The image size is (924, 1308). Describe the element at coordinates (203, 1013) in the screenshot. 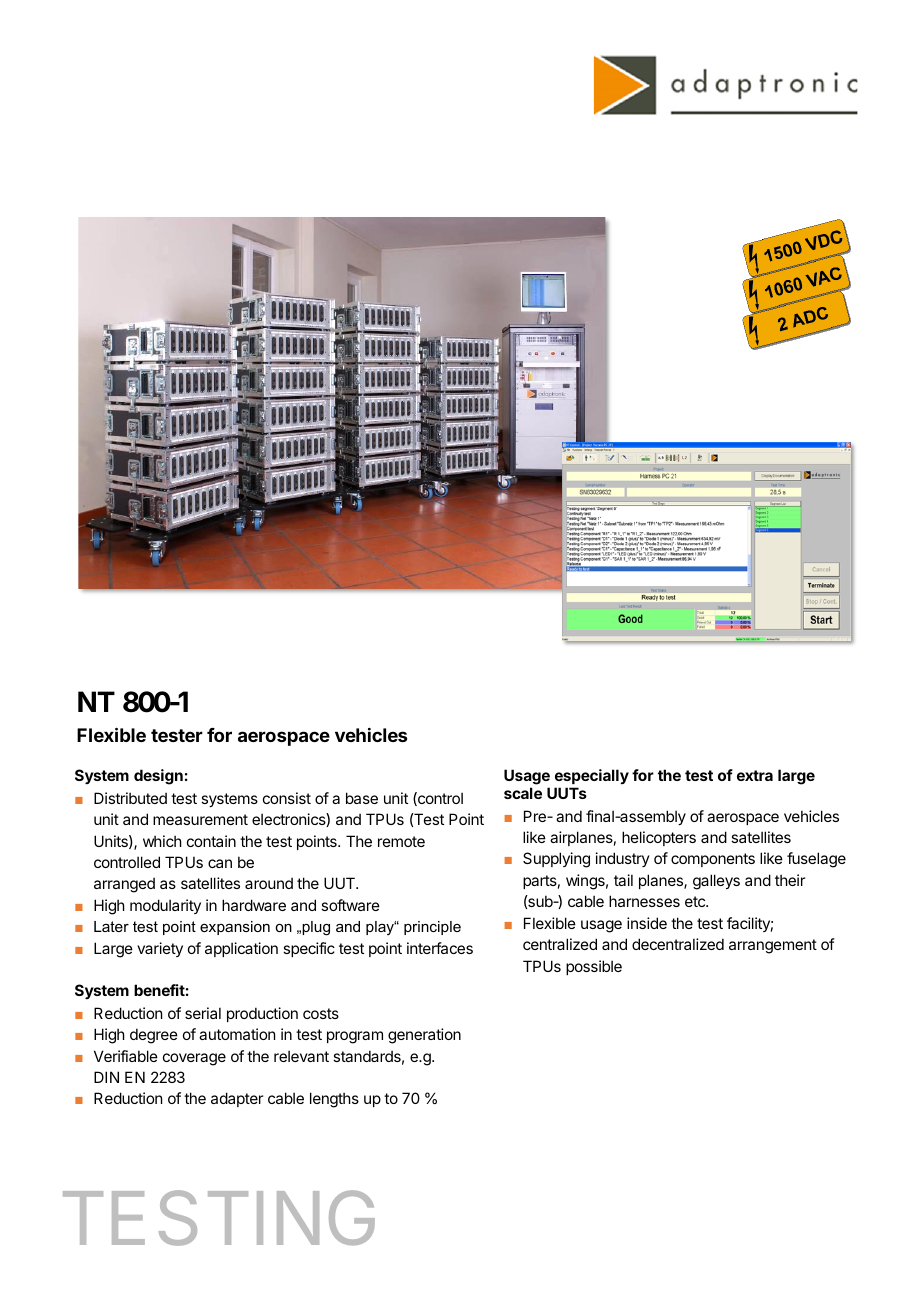

I see `serial` at that location.
